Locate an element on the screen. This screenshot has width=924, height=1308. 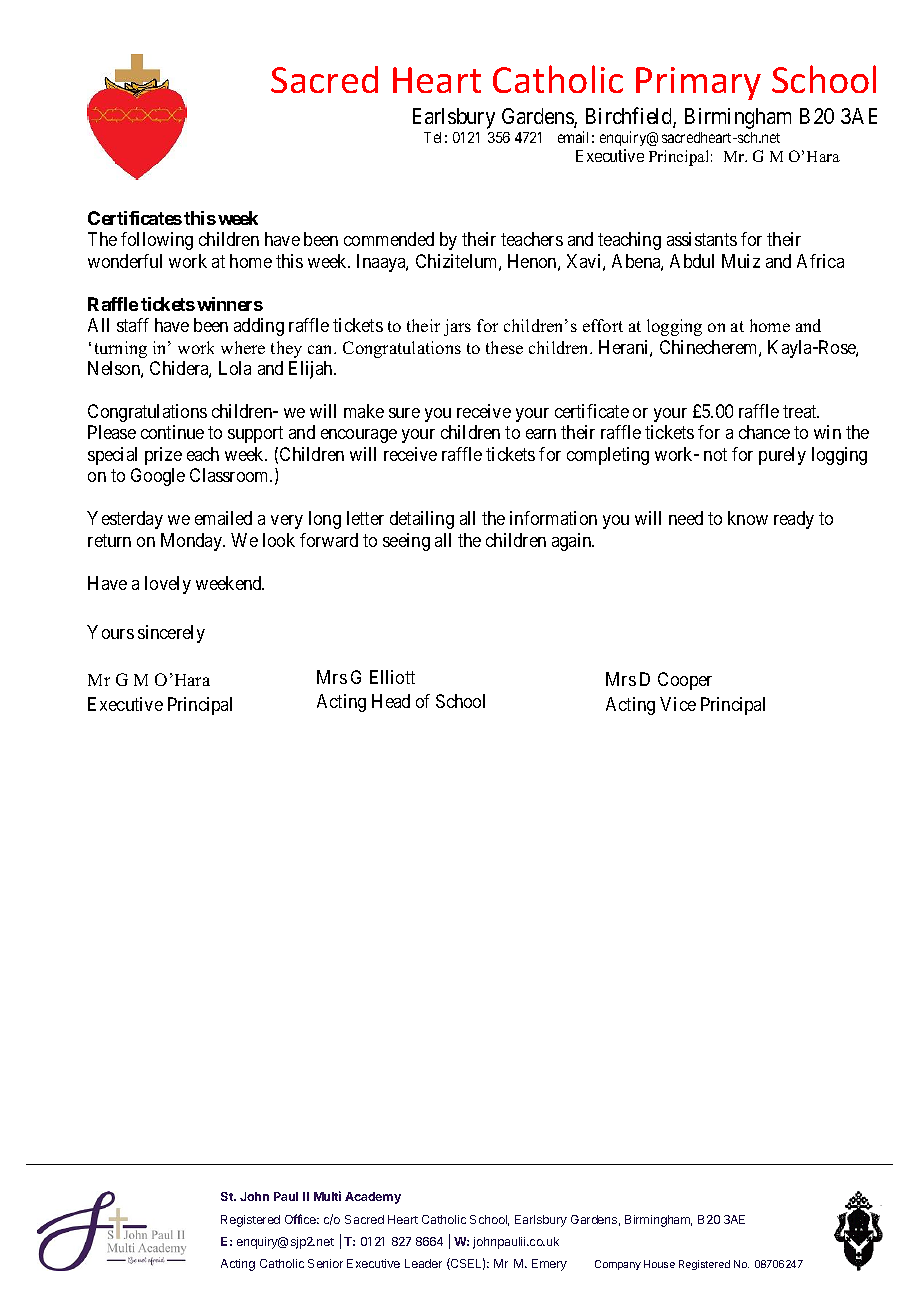
Elliott is located at coordinates (392, 677).
